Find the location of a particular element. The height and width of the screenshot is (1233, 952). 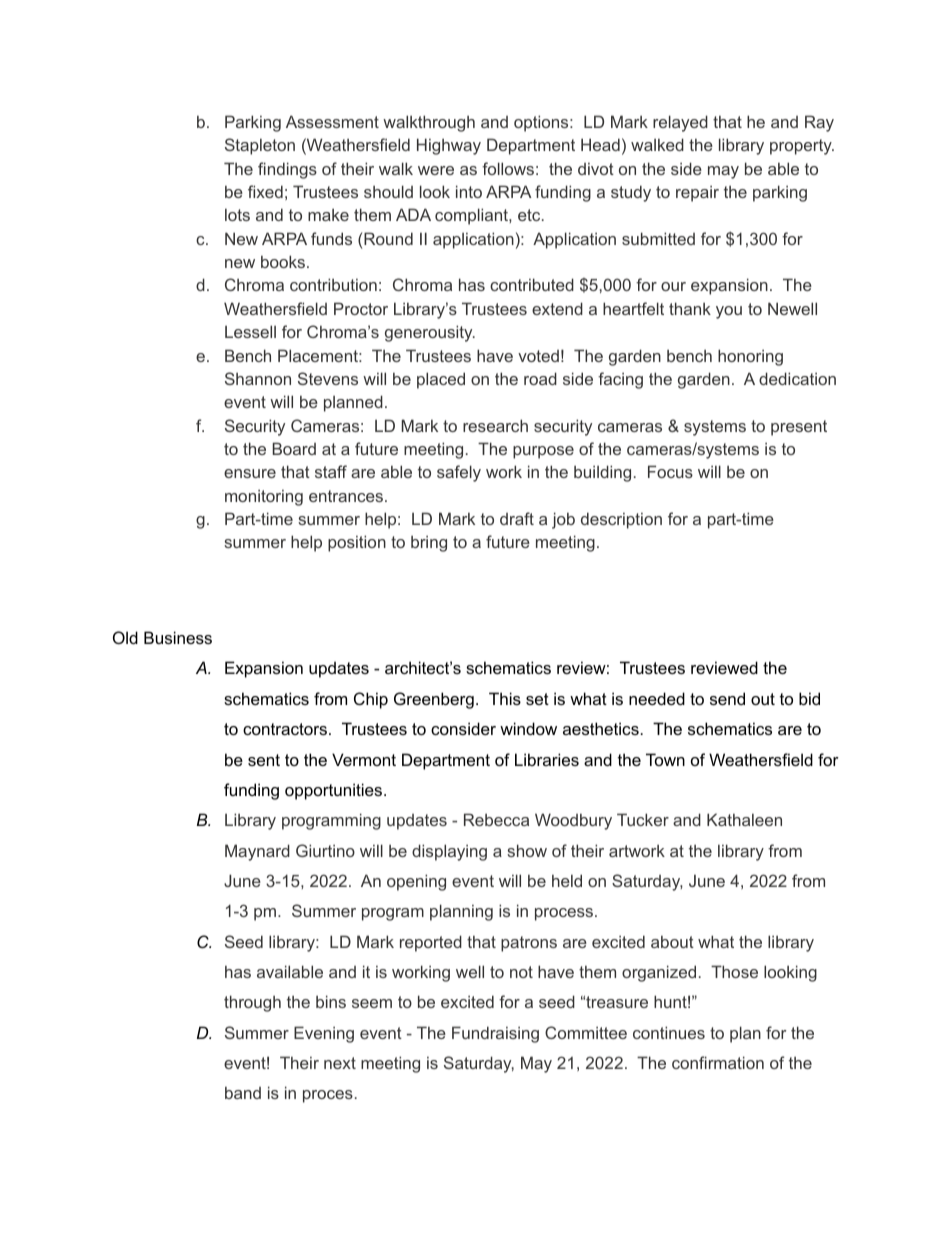

send is located at coordinates (727, 698).
